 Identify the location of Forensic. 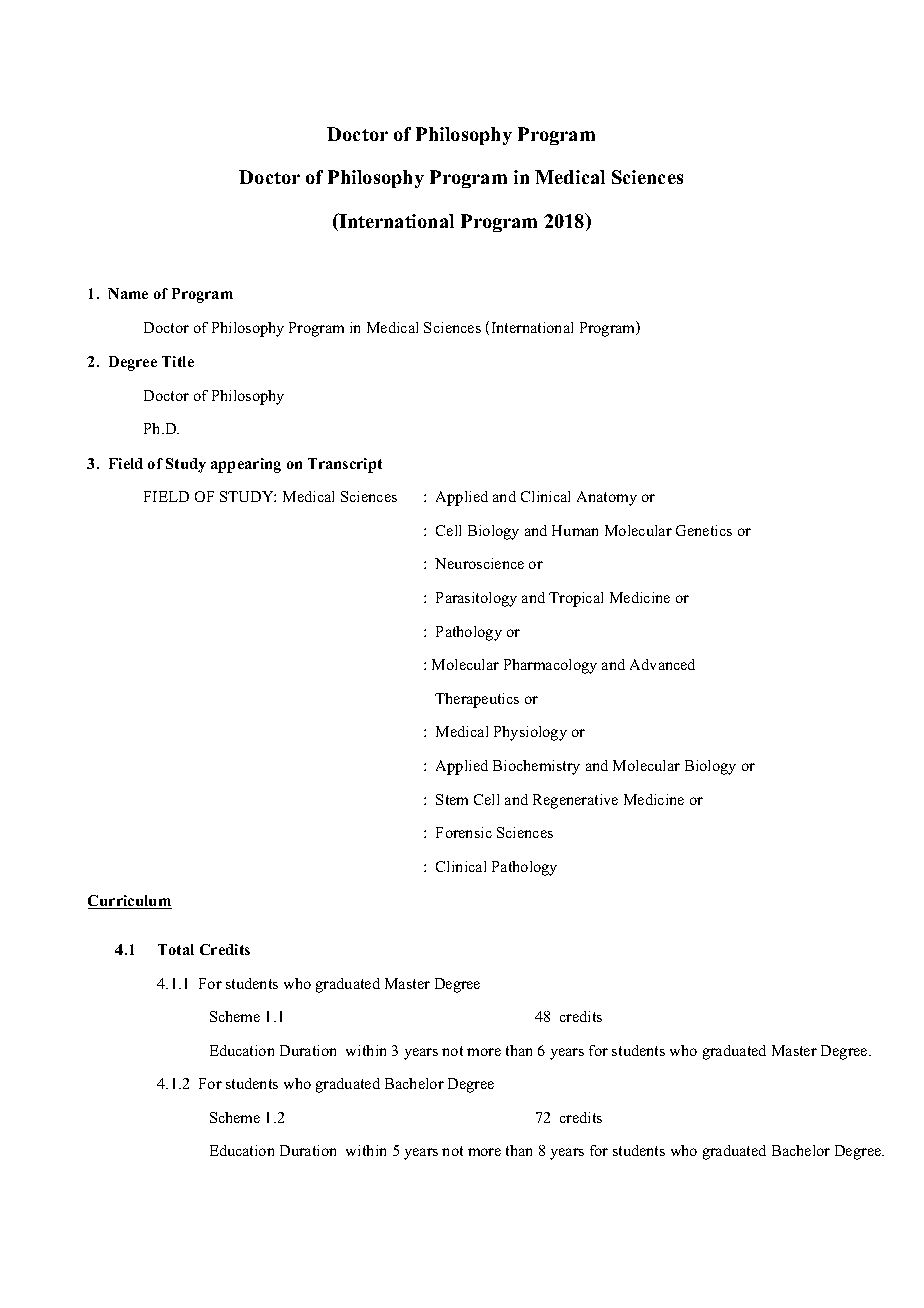
(464, 832).
